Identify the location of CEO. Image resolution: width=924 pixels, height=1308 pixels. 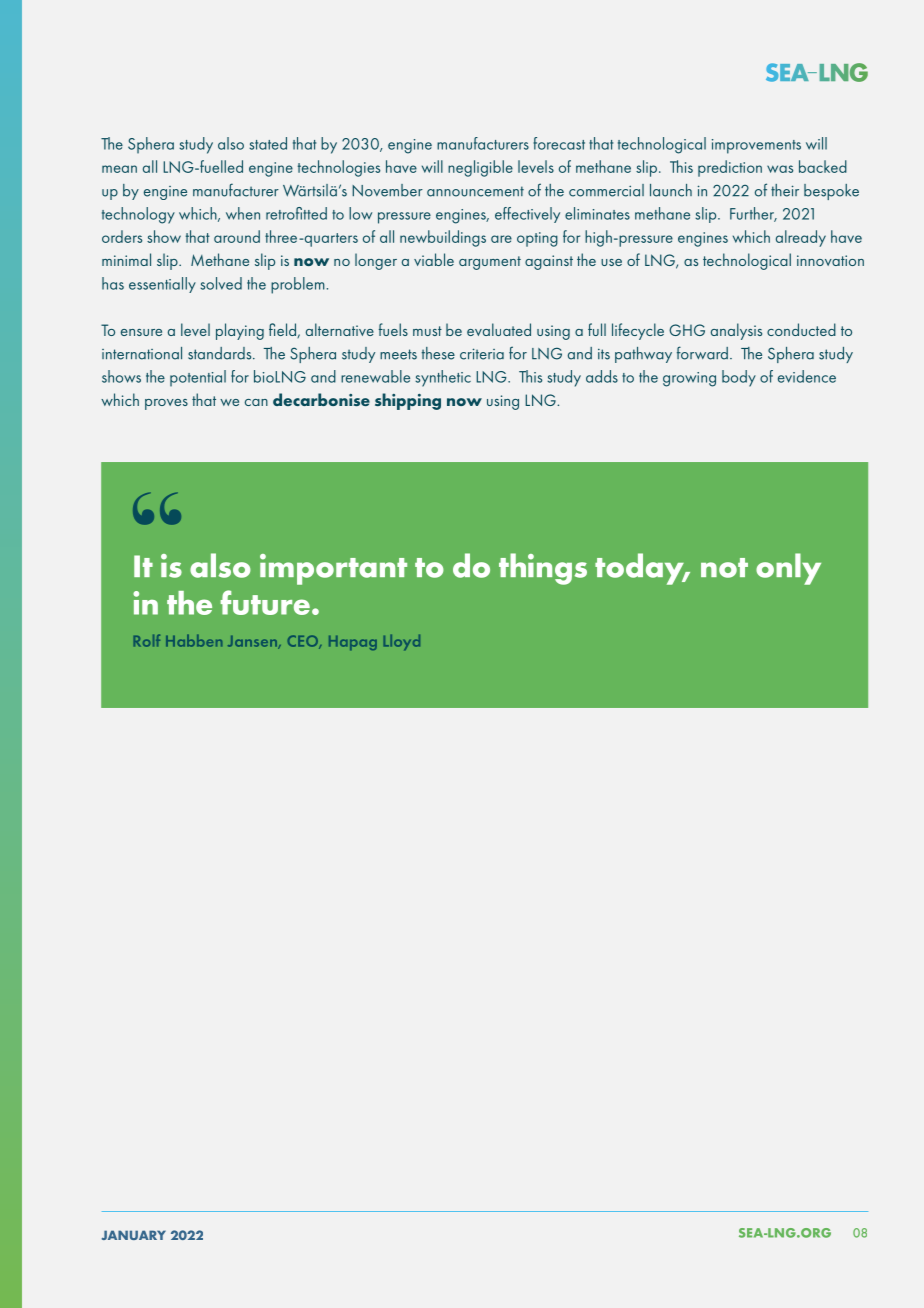
(304, 642).
